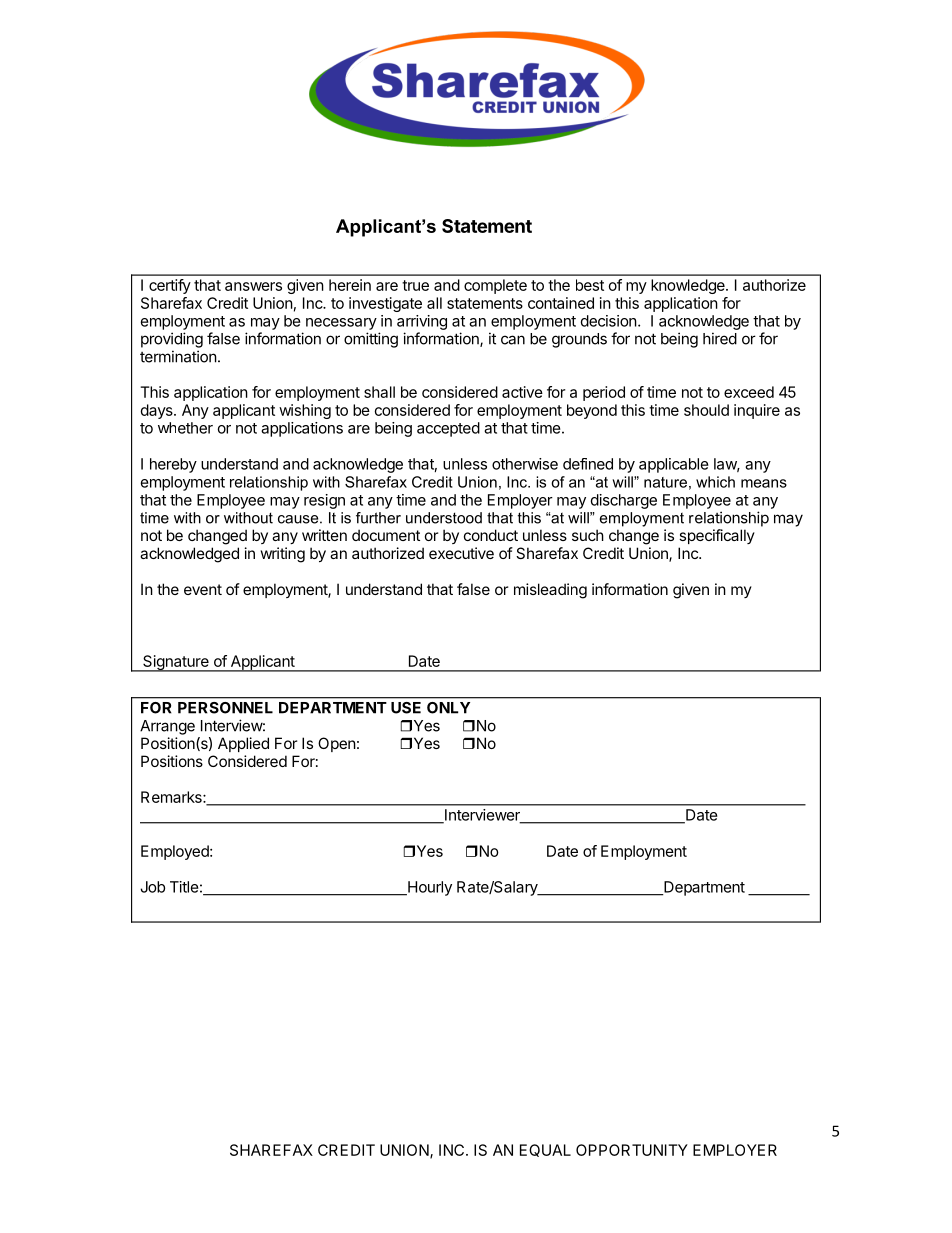 This screenshot has width=952, height=1233. Describe the element at coordinates (717, 536) in the screenshot. I see `specifically` at that location.
